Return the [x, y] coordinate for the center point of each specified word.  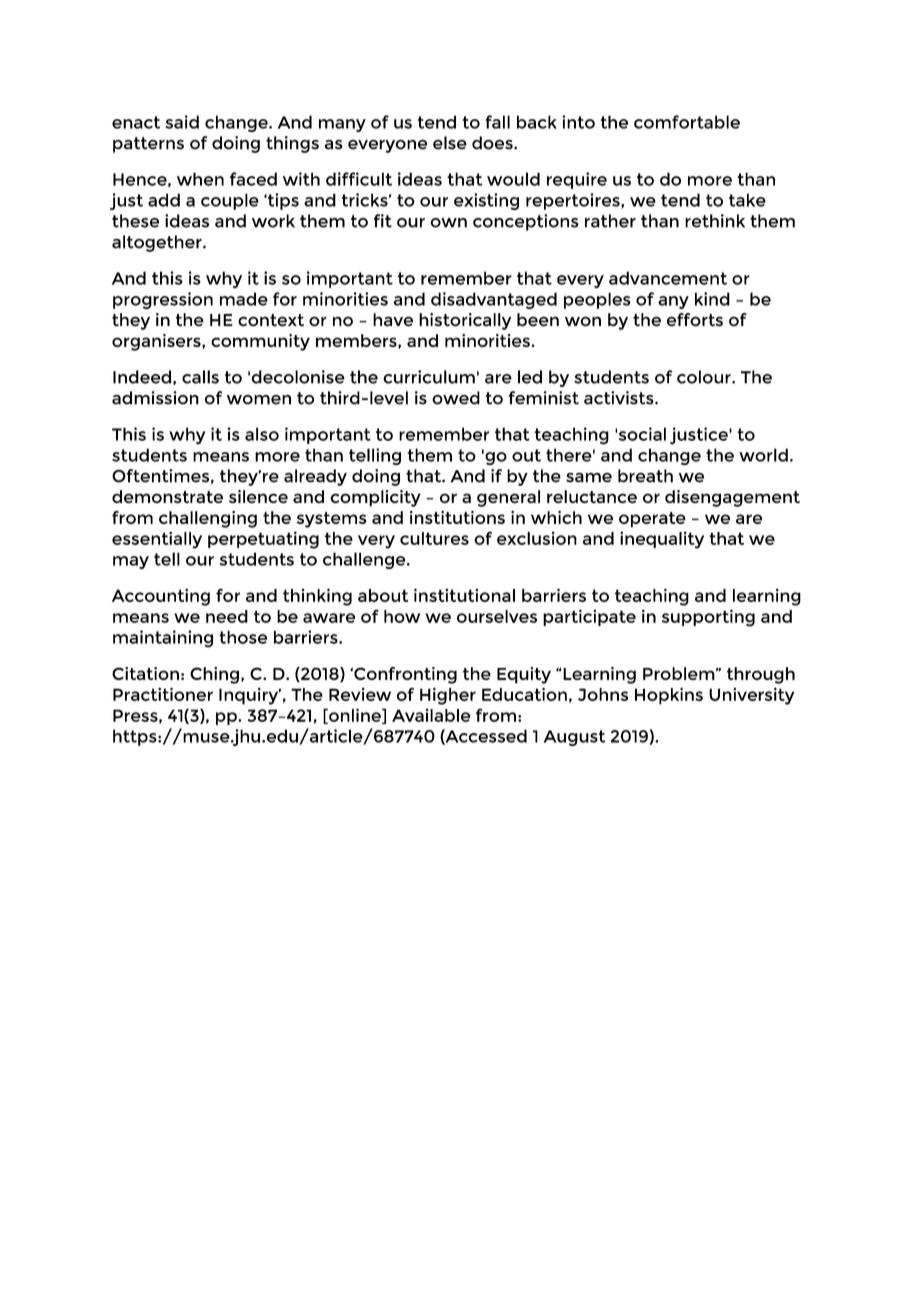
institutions [457, 517]
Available [431, 715]
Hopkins [669, 696]
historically [465, 321]
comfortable [687, 122]
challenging [208, 519]
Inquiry [250, 696]
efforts [695, 320]
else [450, 143]
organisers [157, 342]
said [182, 122]
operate [652, 520]
